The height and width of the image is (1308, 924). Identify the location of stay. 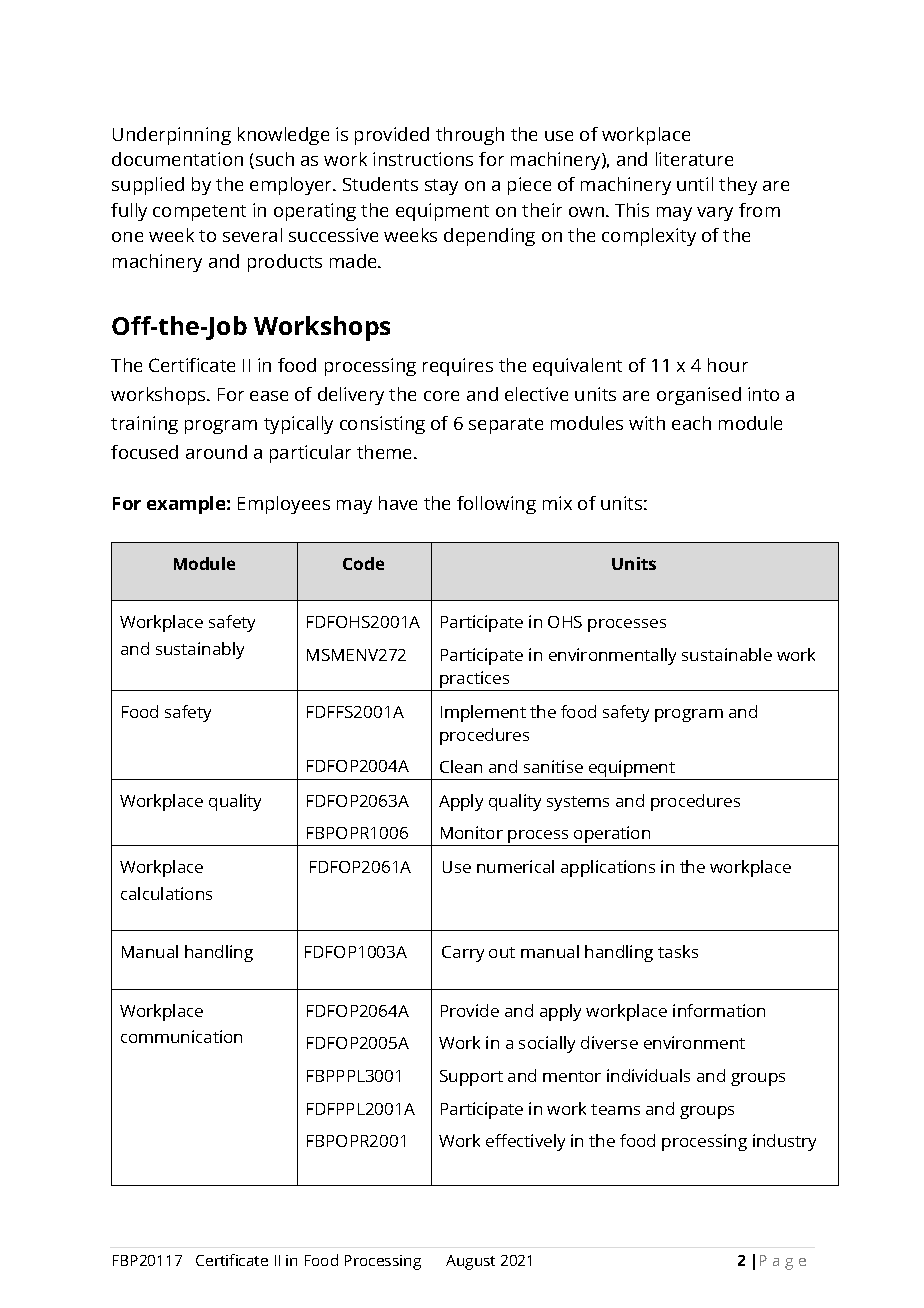
(441, 187).
